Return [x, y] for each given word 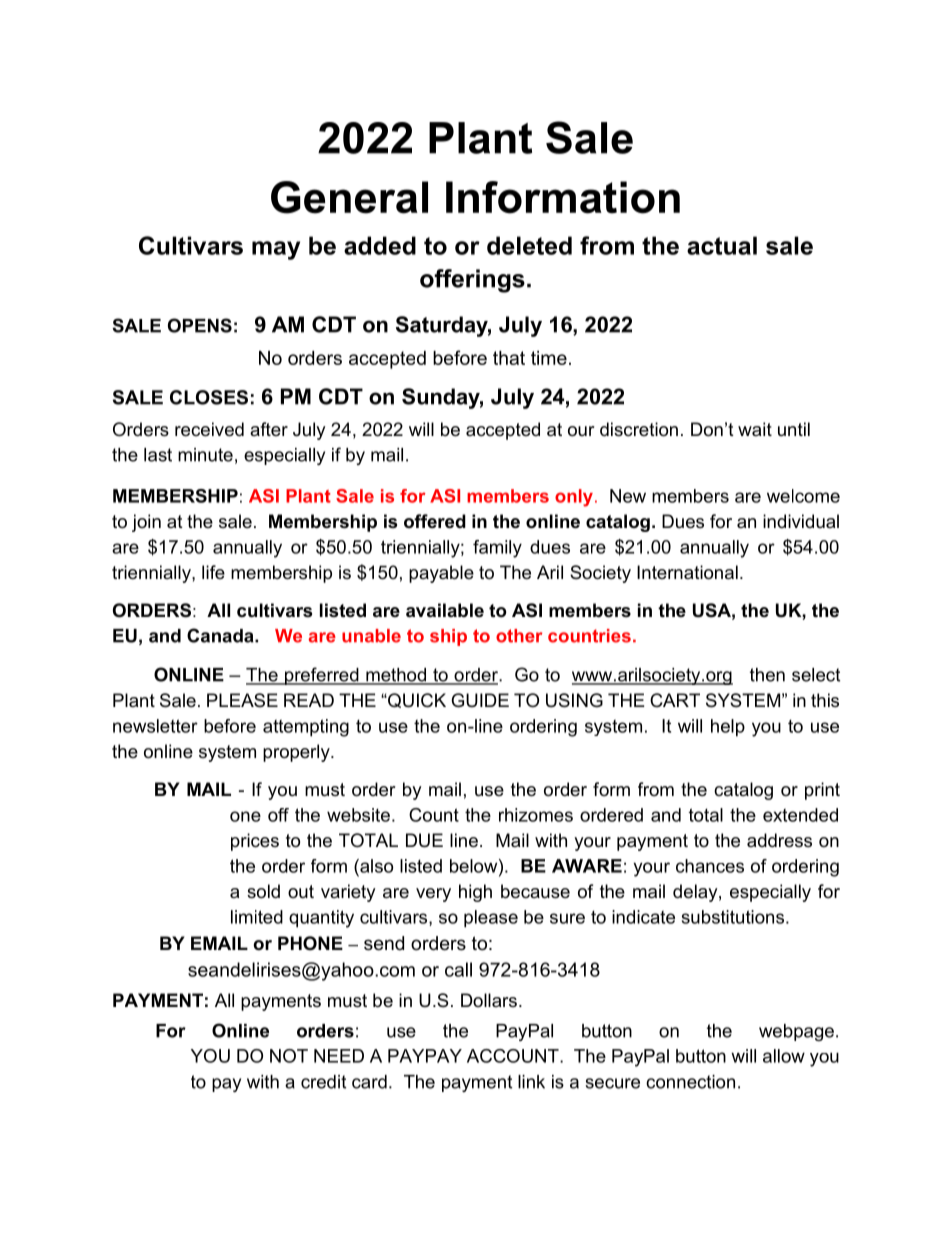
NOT [289, 1056]
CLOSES [209, 397]
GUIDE [480, 700]
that [509, 358]
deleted [529, 245]
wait [755, 429]
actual [722, 245]
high [475, 893]
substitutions [733, 917]
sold [263, 891]
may [276, 250]
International [687, 572]
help [728, 728]
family [497, 549]
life [213, 572]
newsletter [155, 726]
